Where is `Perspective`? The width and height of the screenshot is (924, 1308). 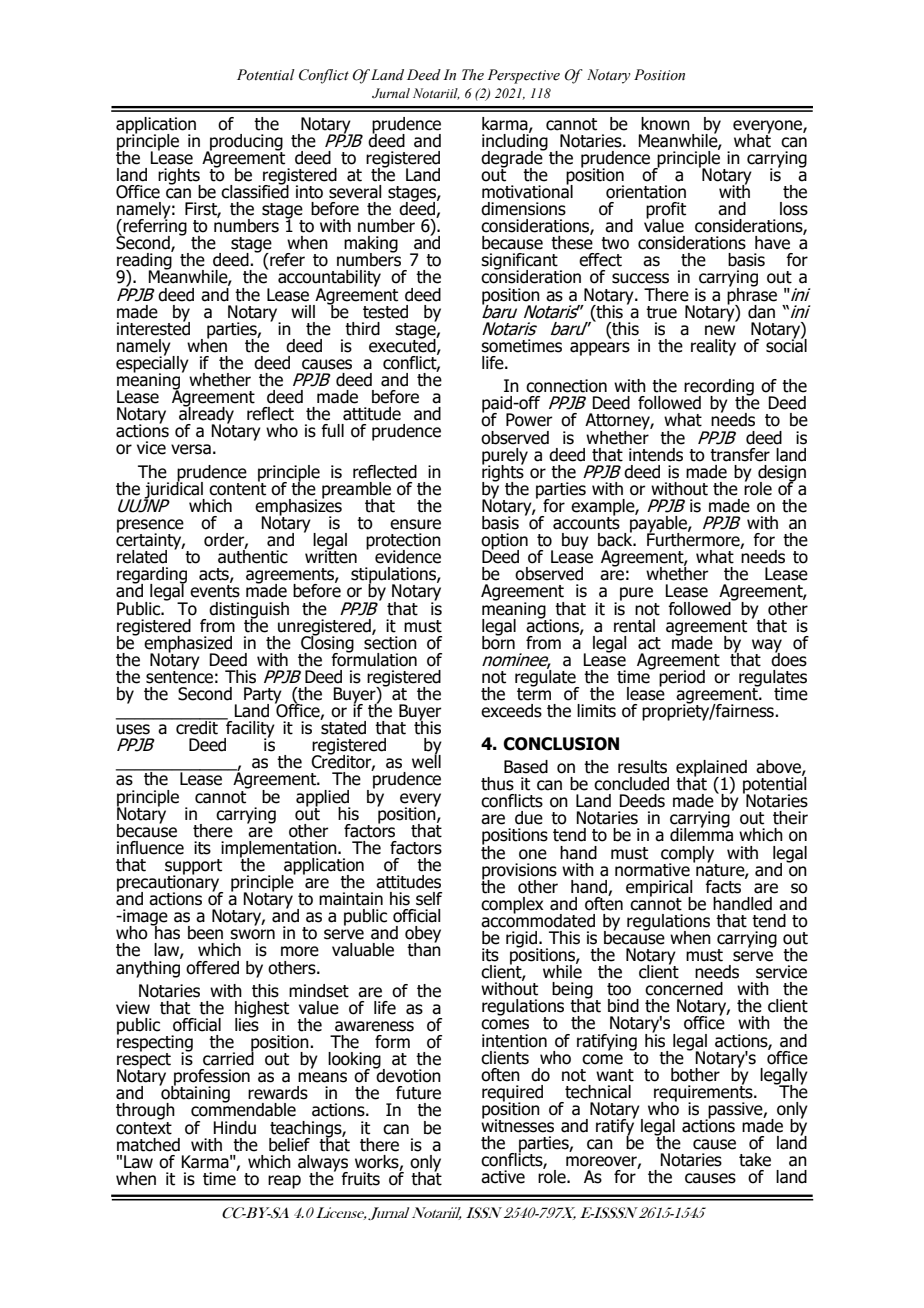
Perspective is located at coordinates (523, 76).
